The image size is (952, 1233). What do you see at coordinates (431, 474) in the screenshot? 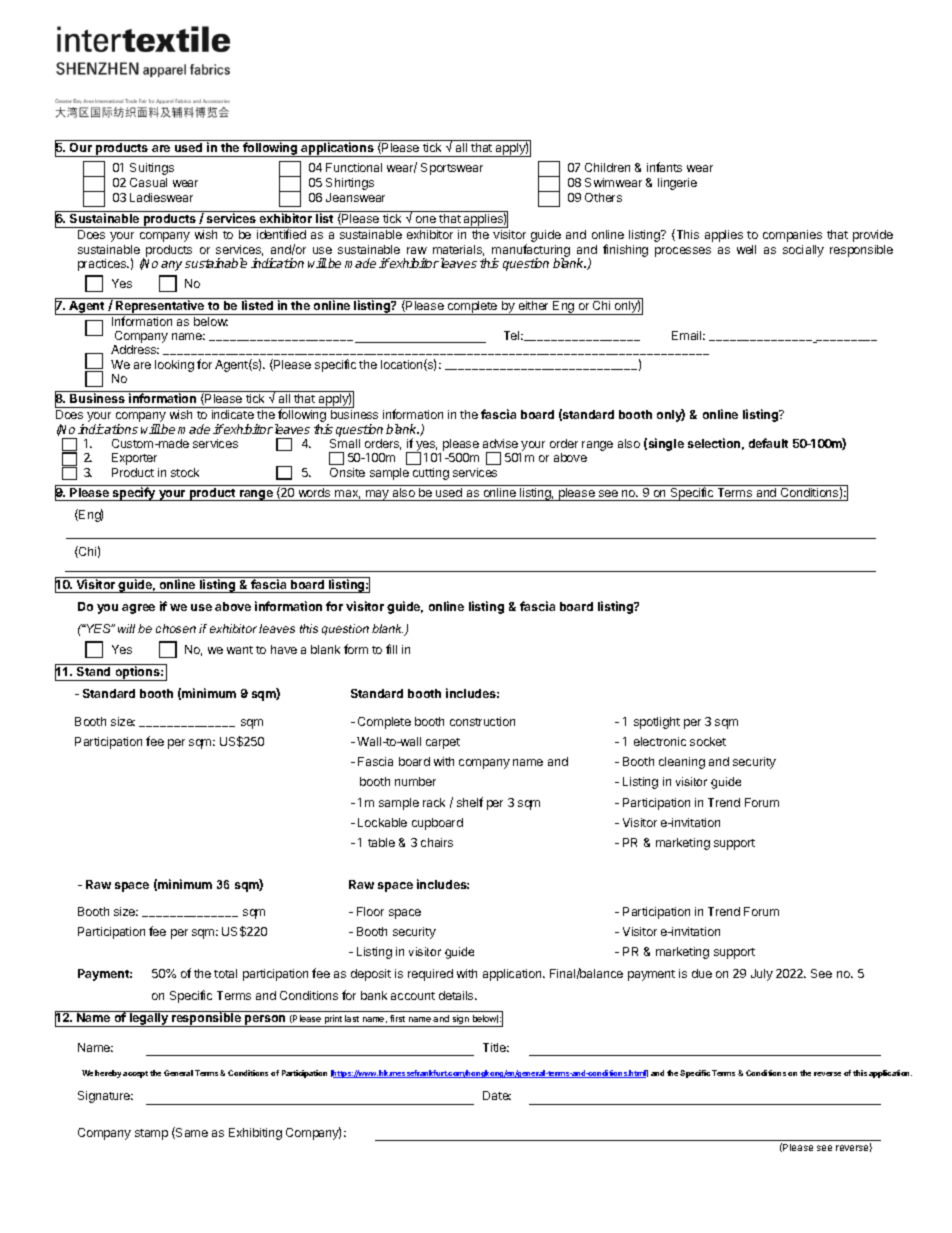
I see `cutting` at bounding box center [431, 474].
